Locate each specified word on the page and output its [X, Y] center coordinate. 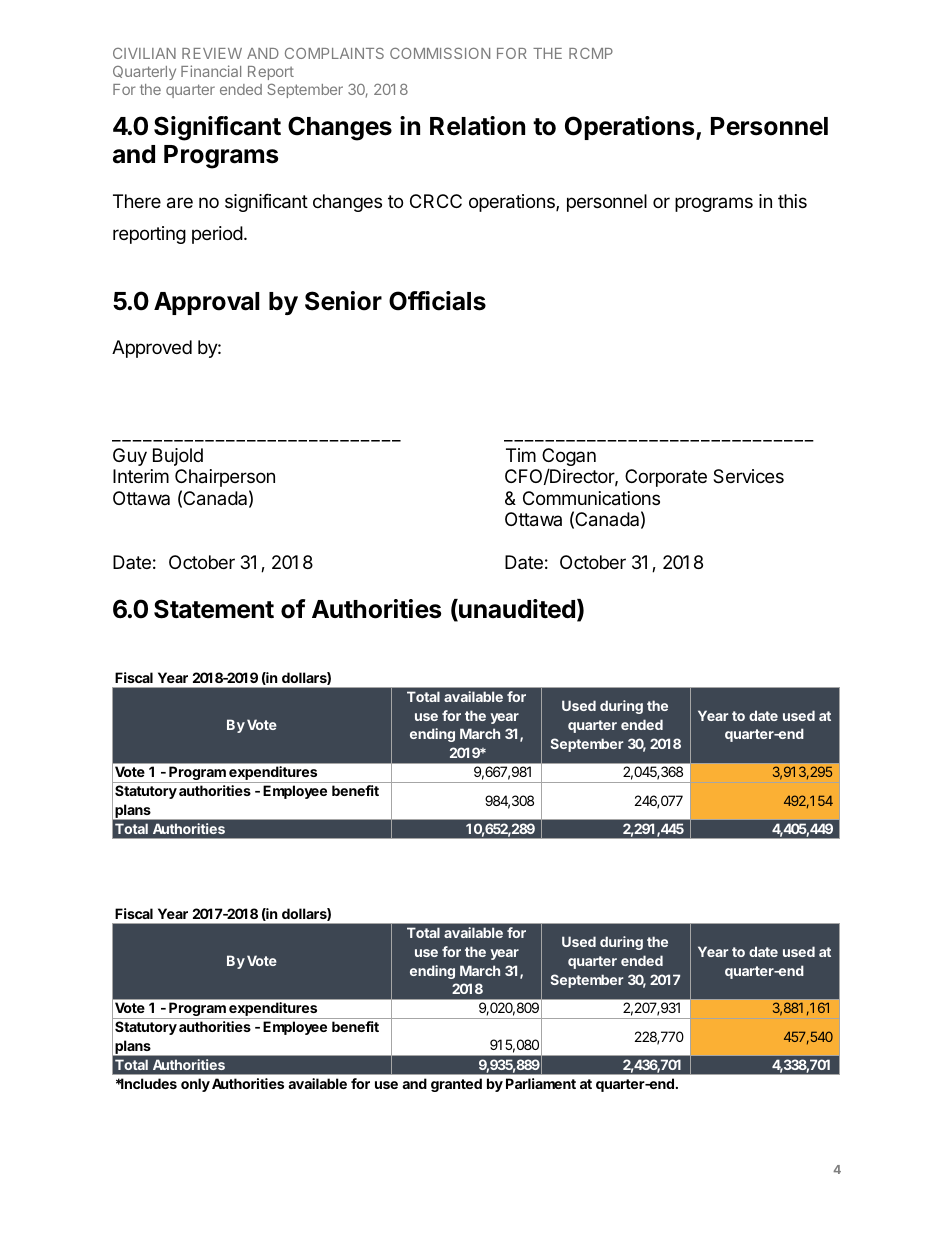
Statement [214, 609]
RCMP [591, 53]
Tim [521, 455]
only [195, 1085]
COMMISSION [440, 53]
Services [748, 476]
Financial [211, 71]
